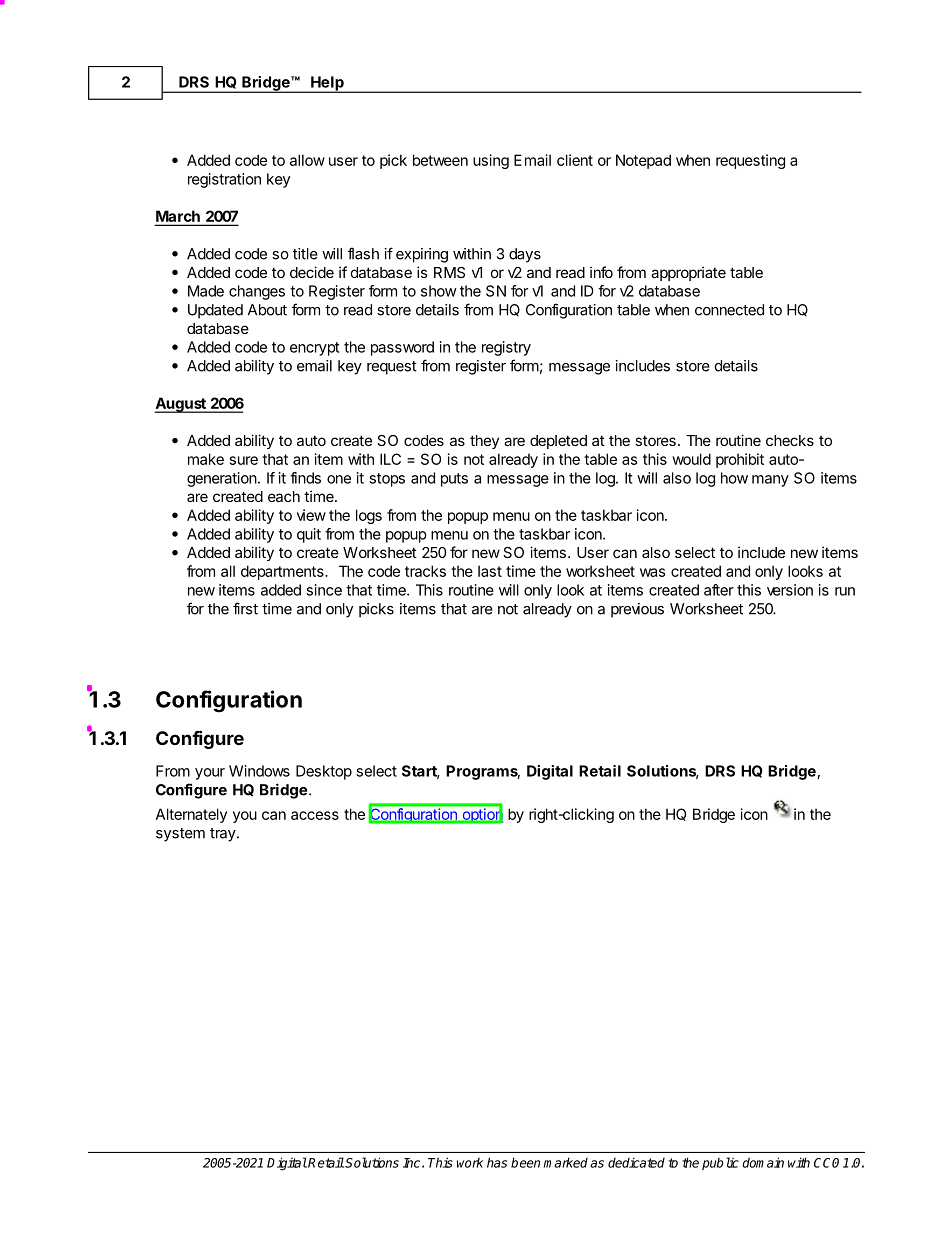  Describe the element at coordinates (729, 310) in the image. I see `connected` at that location.
